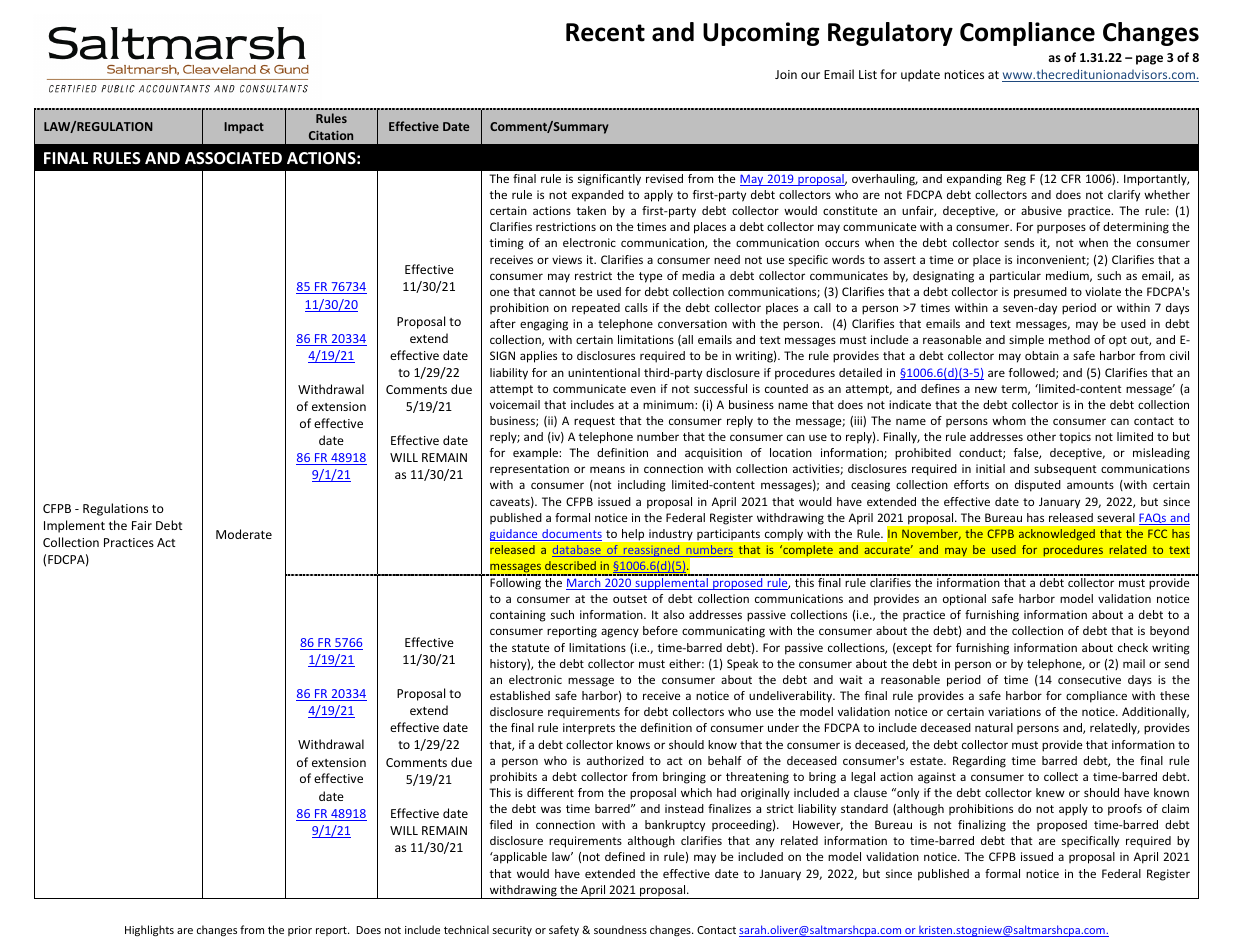 The height and width of the screenshot is (952, 1233). I want to click on Moderate, so click(244, 534).
